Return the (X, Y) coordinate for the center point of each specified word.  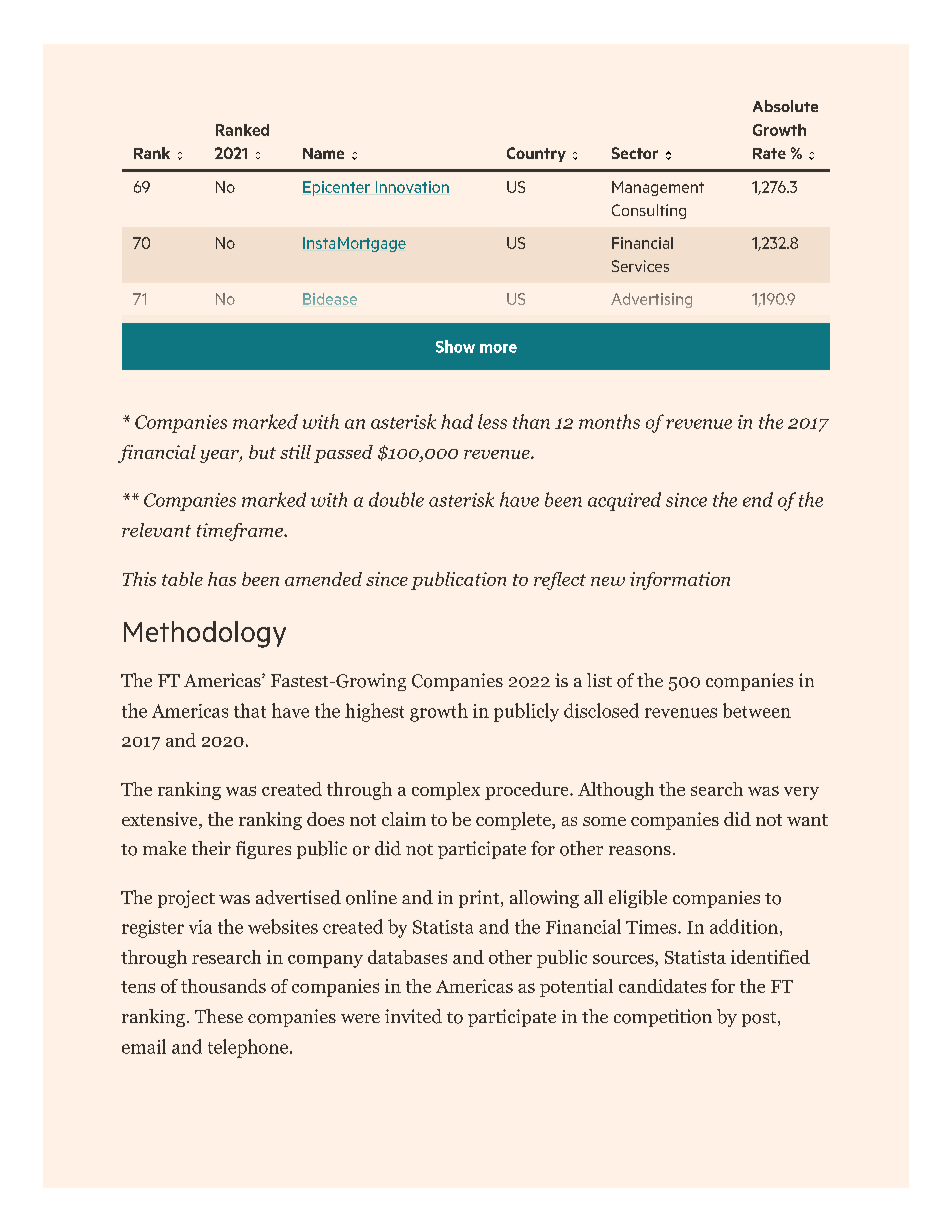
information (680, 581)
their (211, 848)
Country (536, 154)
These (219, 1016)
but (262, 452)
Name (323, 153)
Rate (769, 153)
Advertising (651, 300)
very (801, 793)
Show (455, 346)
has (222, 579)
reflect (560, 581)
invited (413, 1016)
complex (446, 791)
